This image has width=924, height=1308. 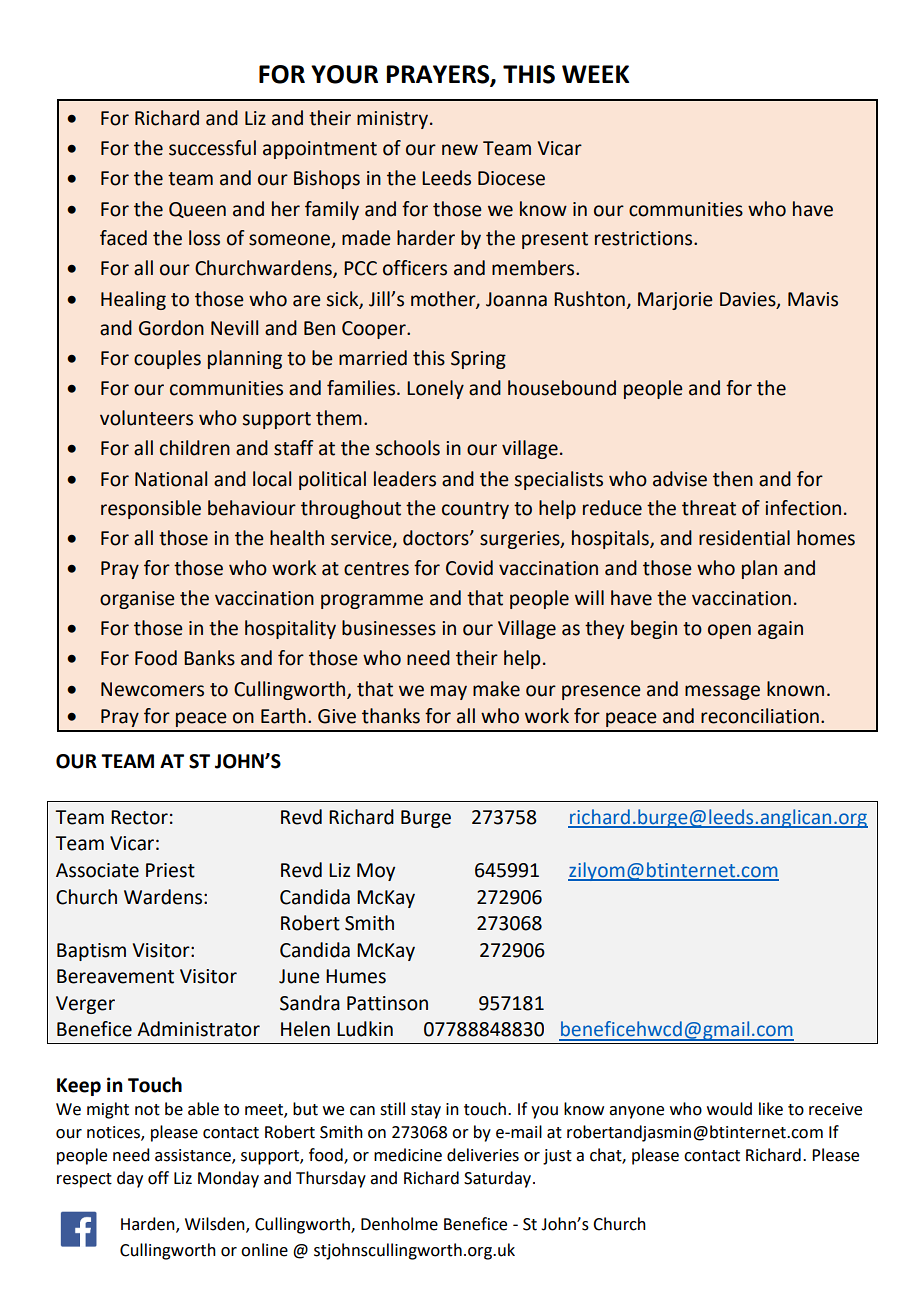 I want to click on Harden, so click(x=149, y=1225).
